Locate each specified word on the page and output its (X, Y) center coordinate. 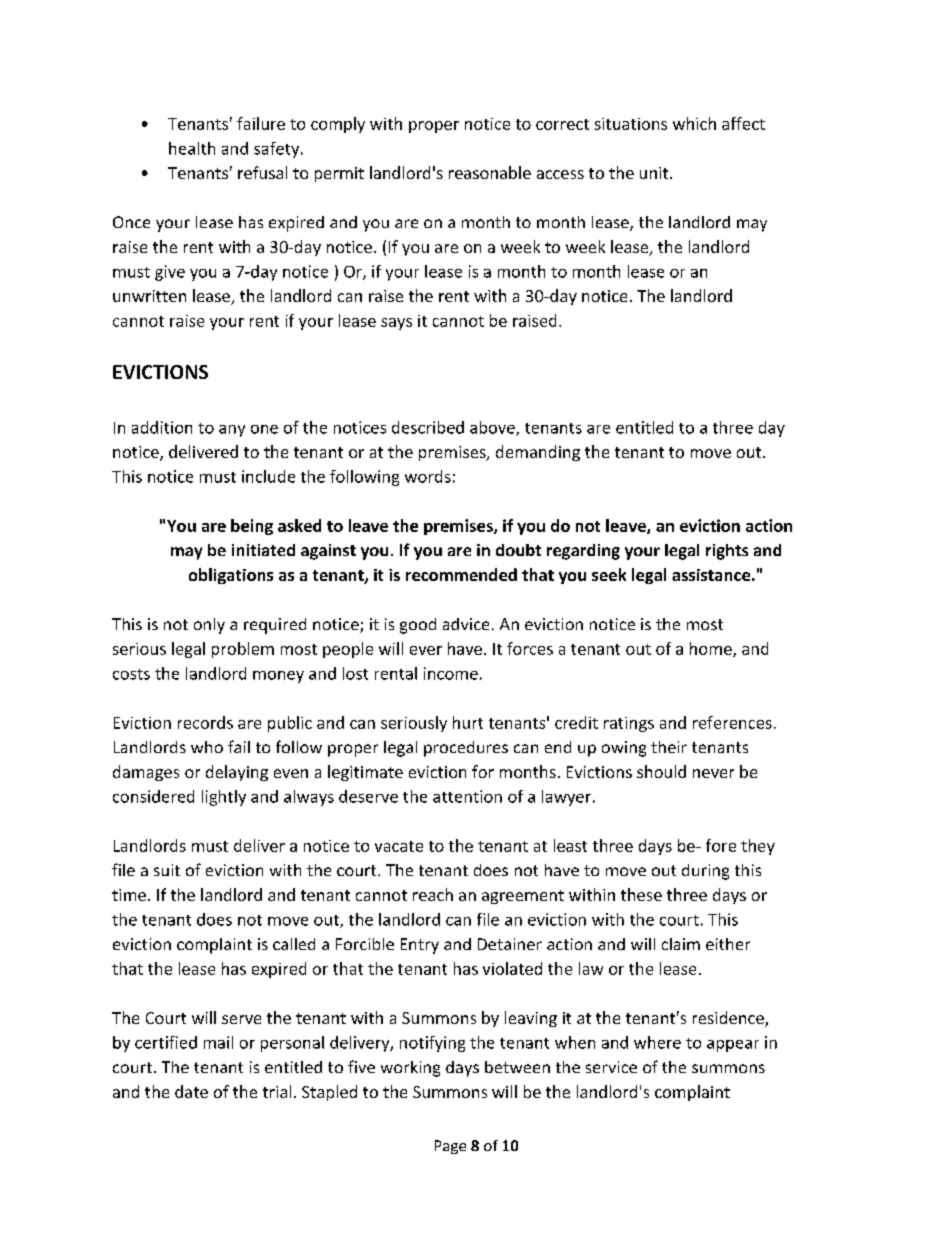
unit (655, 173)
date (191, 1091)
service (611, 1067)
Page (450, 1147)
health (192, 148)
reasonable (490, 172)
